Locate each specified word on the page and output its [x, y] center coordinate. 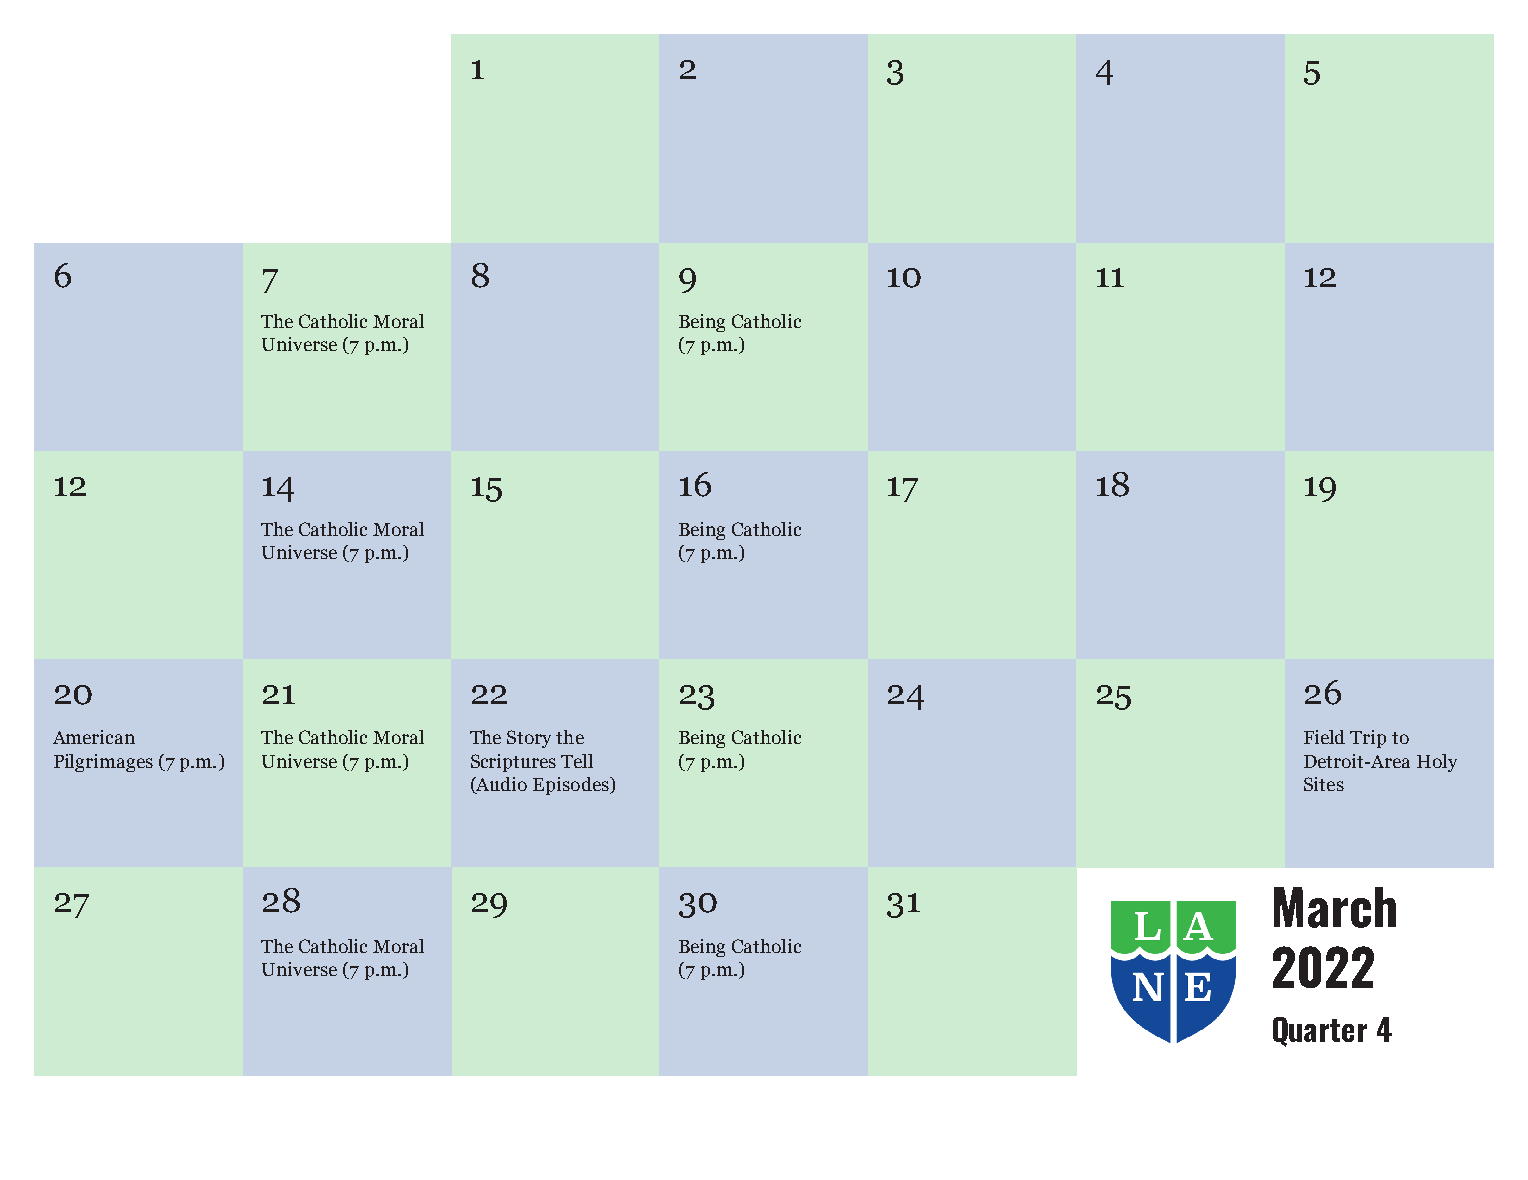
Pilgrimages [103, 763]
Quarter [1320, 1032]
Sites [1324, 784]
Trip [1368, 739]
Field [1324, 737]
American [94, 737]
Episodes [572, 786]
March [1335, 907]
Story [529, 739]
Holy [1437, 763]
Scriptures [513, 763]
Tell [577, 761]
